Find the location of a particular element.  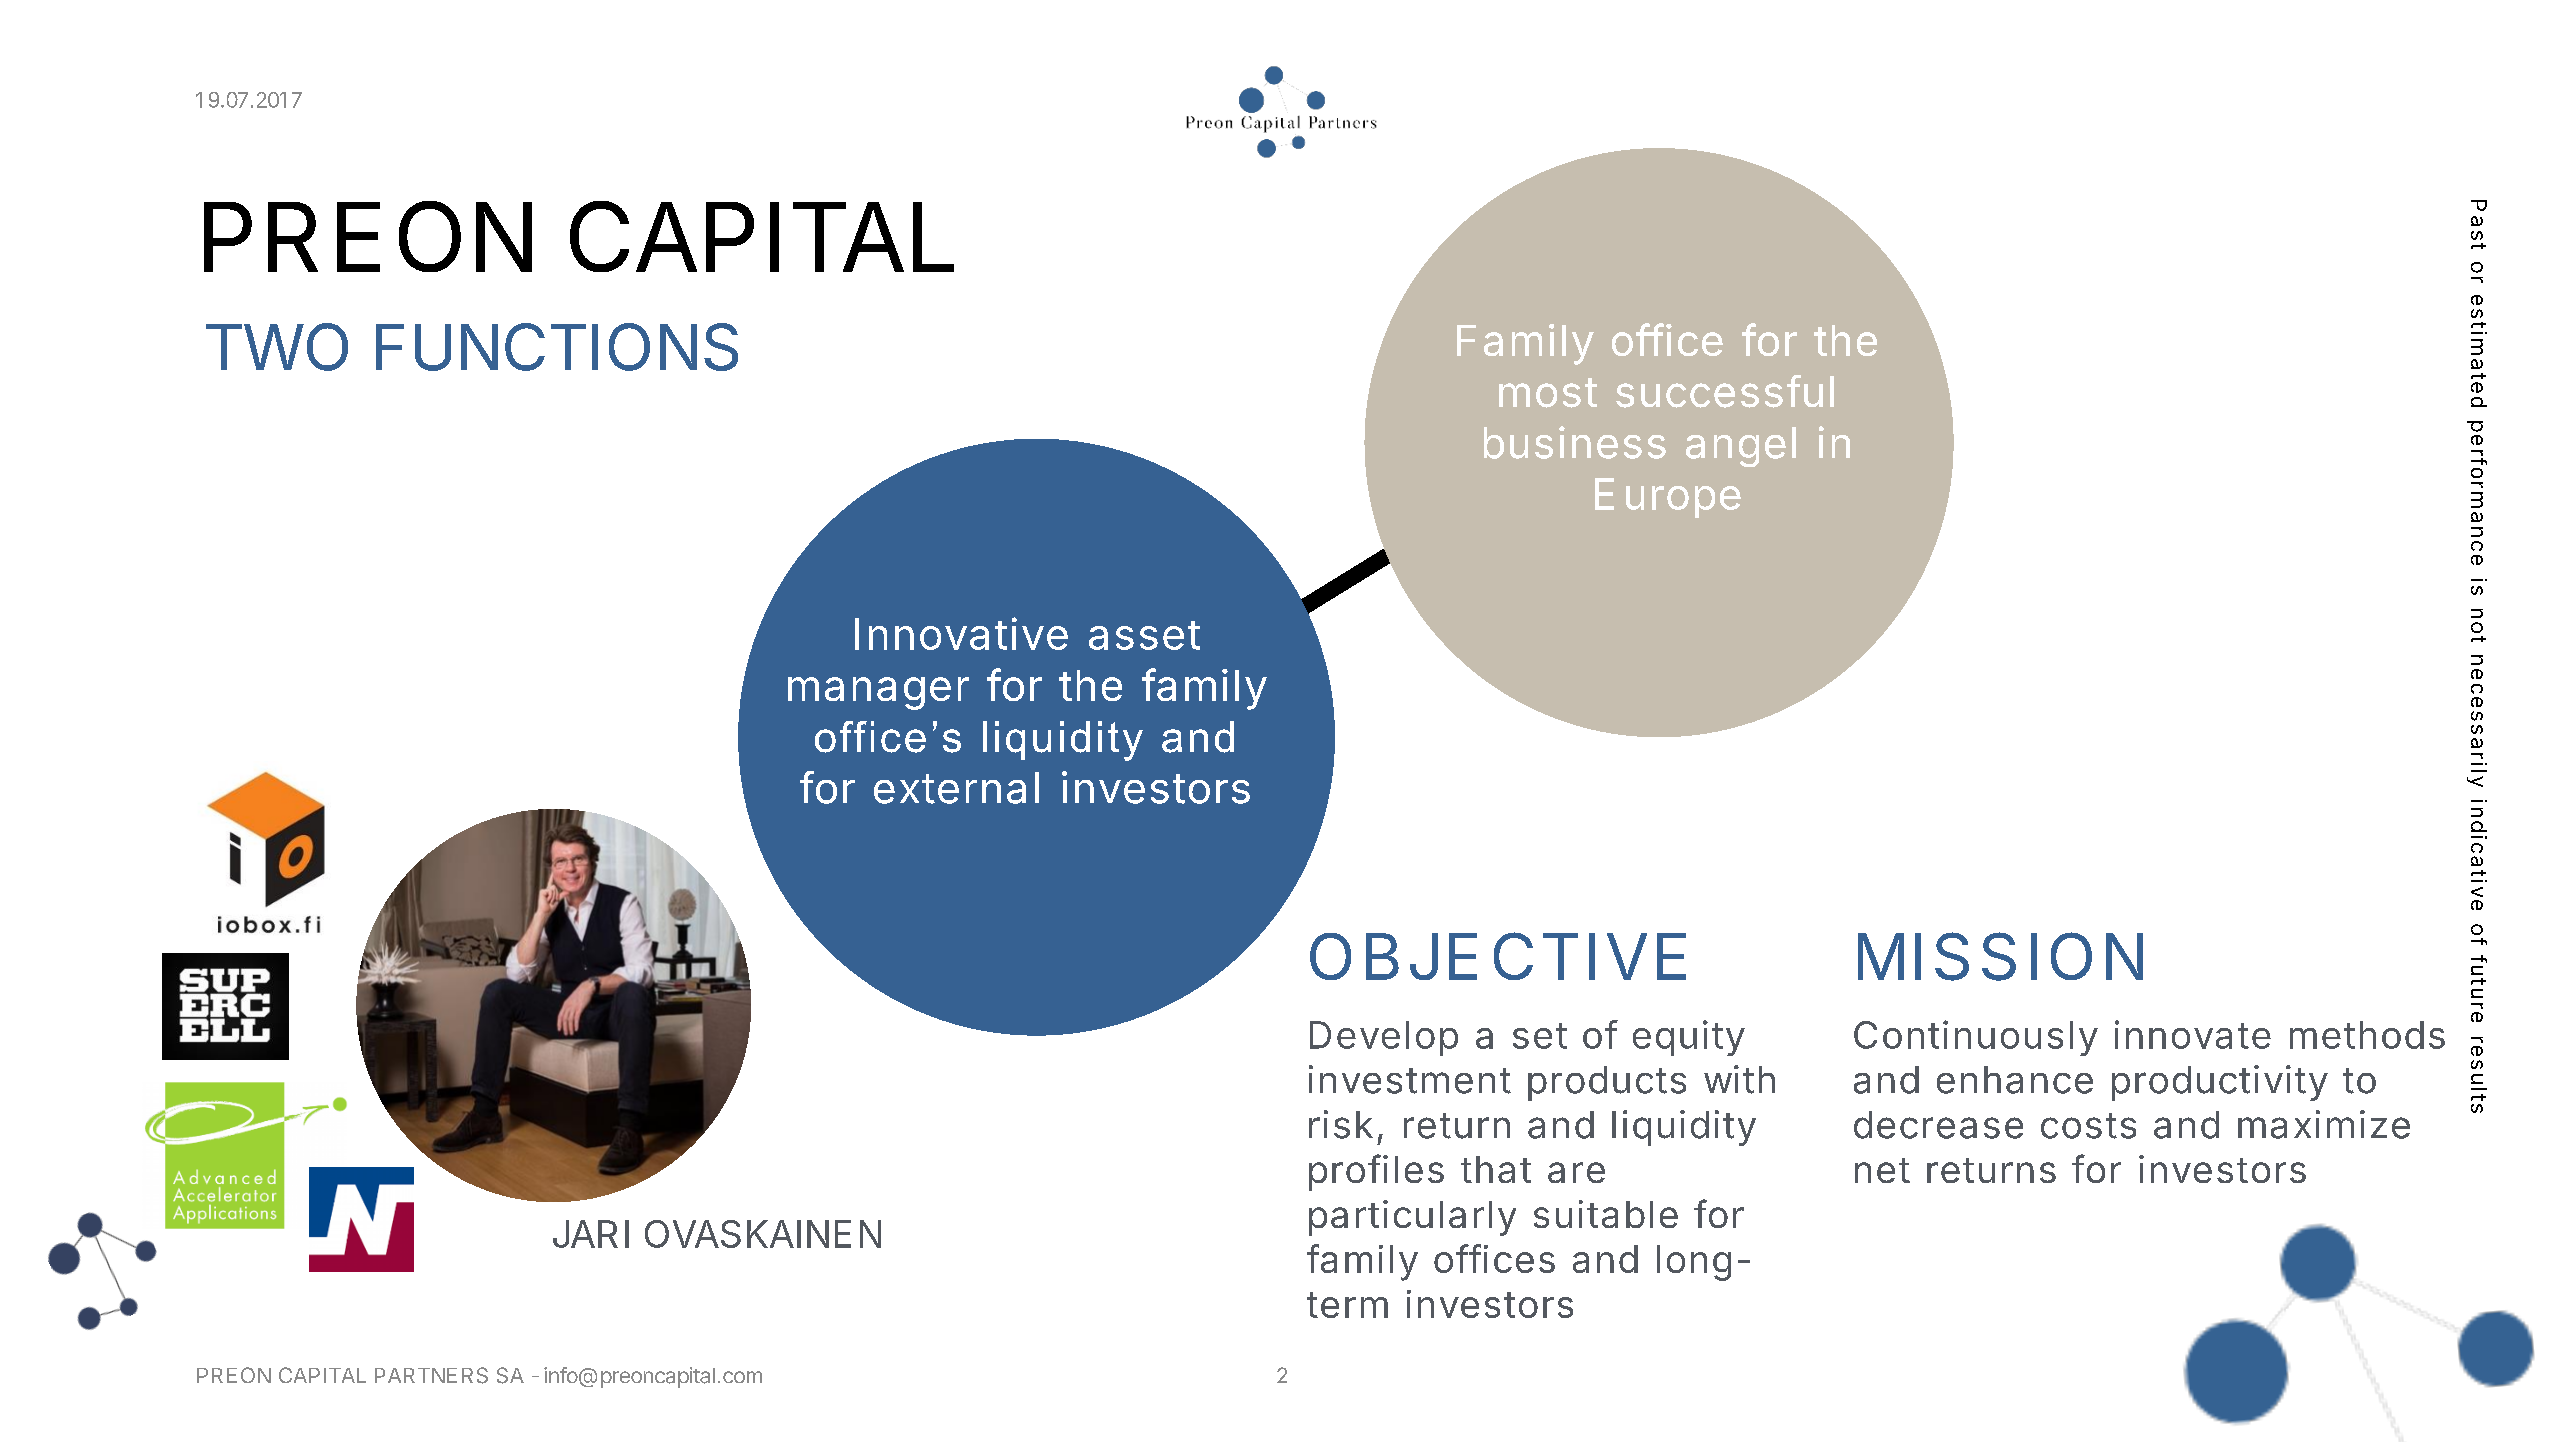

products is located at coordinates (1607, 1083).
